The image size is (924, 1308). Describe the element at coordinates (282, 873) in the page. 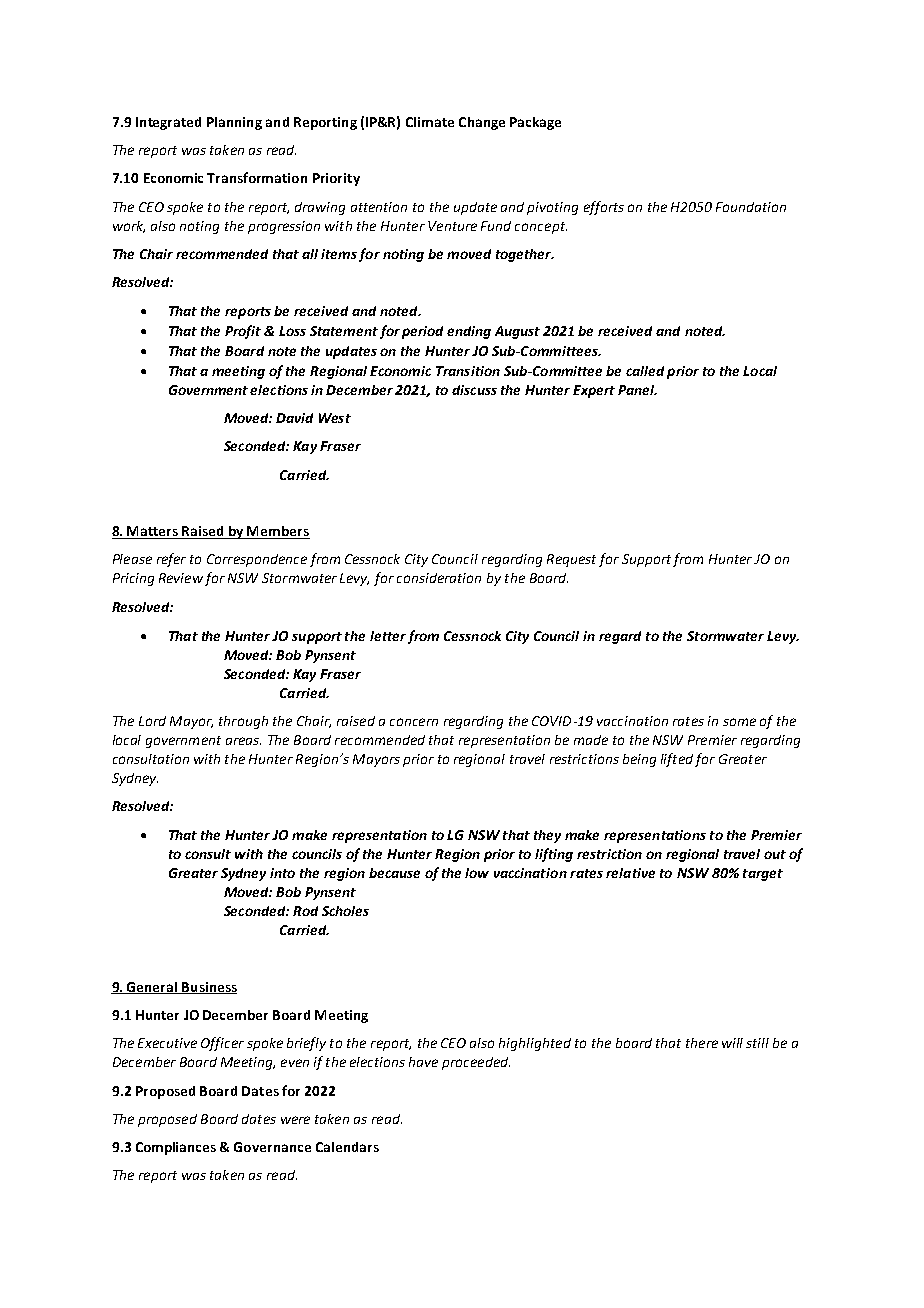

I see `into` at that location.
